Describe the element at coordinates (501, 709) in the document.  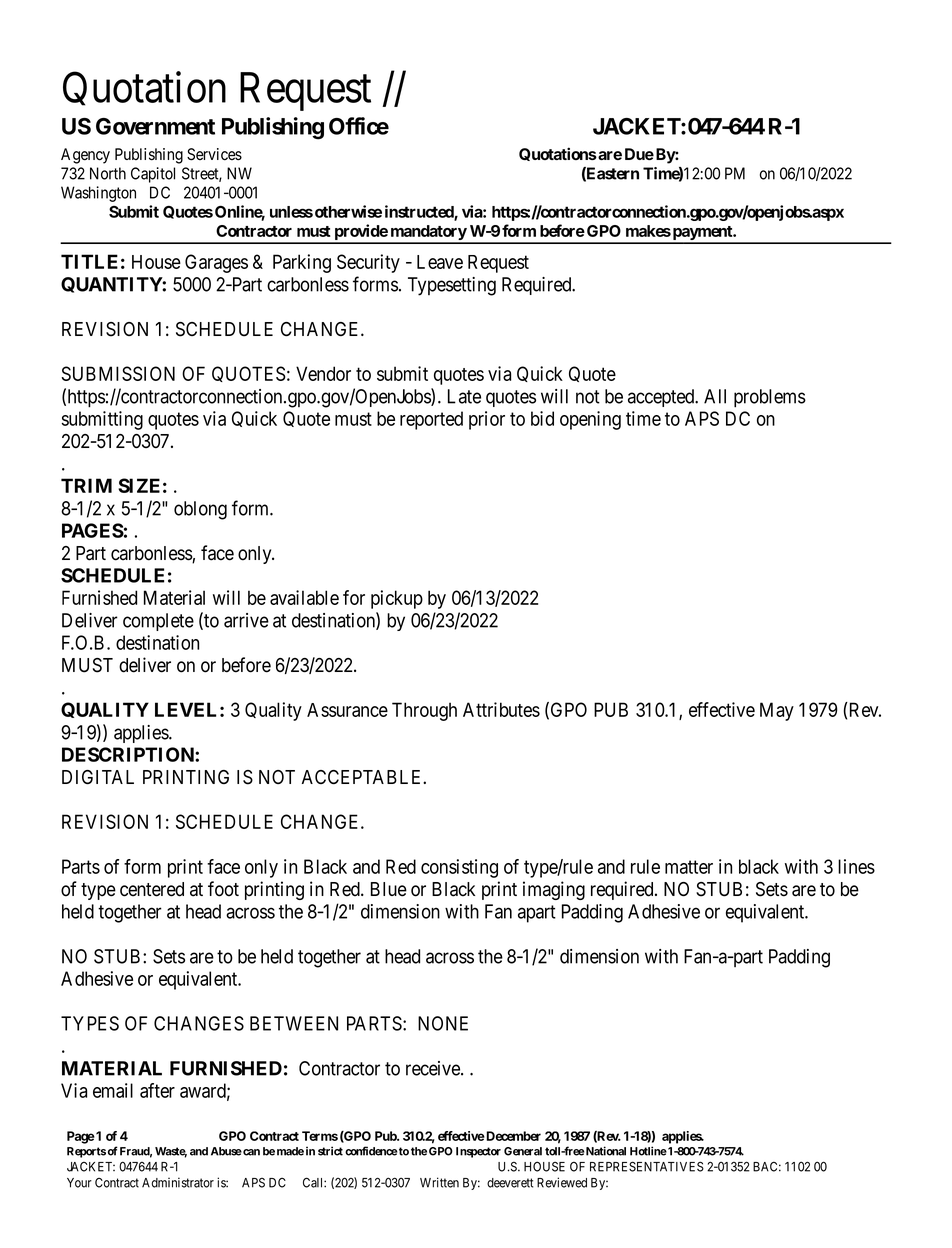
I see `Attributes` at that location.
